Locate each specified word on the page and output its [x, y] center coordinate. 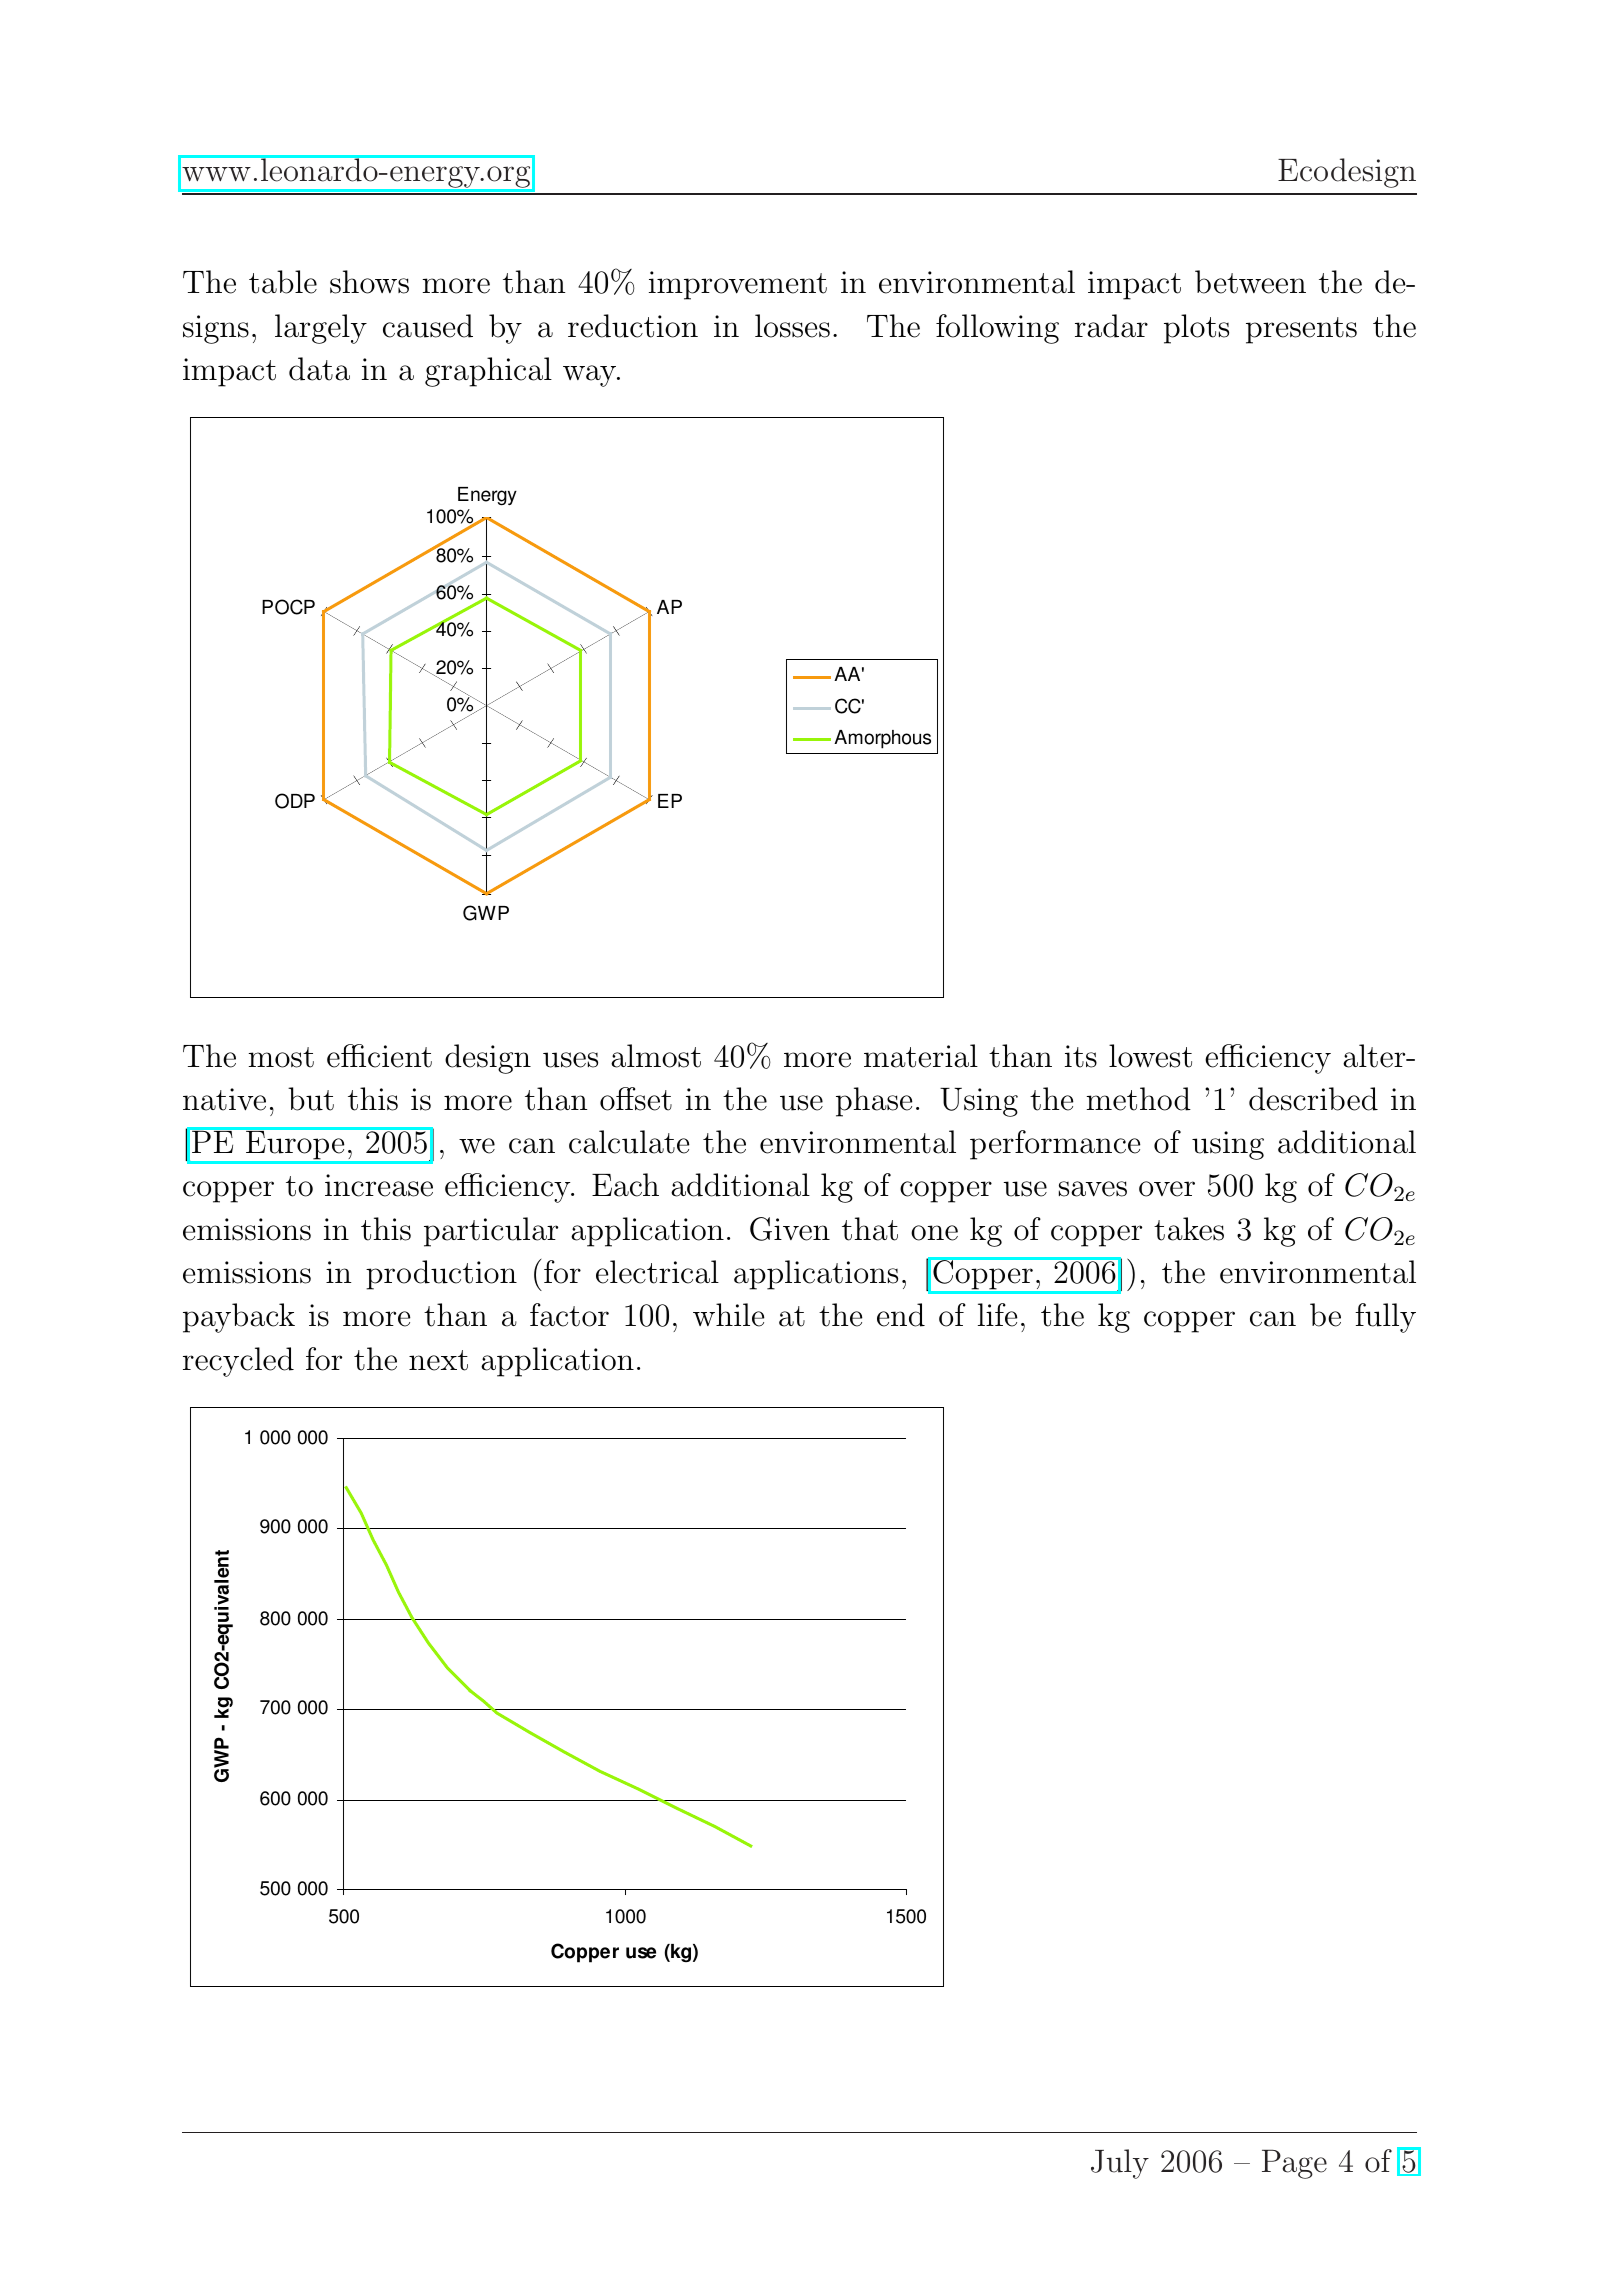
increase [379, 1185]
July [1120, 2164]
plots [1196, 329]
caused [428, 326]
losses [792, 326]
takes [1189, 1229]
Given [790, 1229]
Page [1294, 2164]
